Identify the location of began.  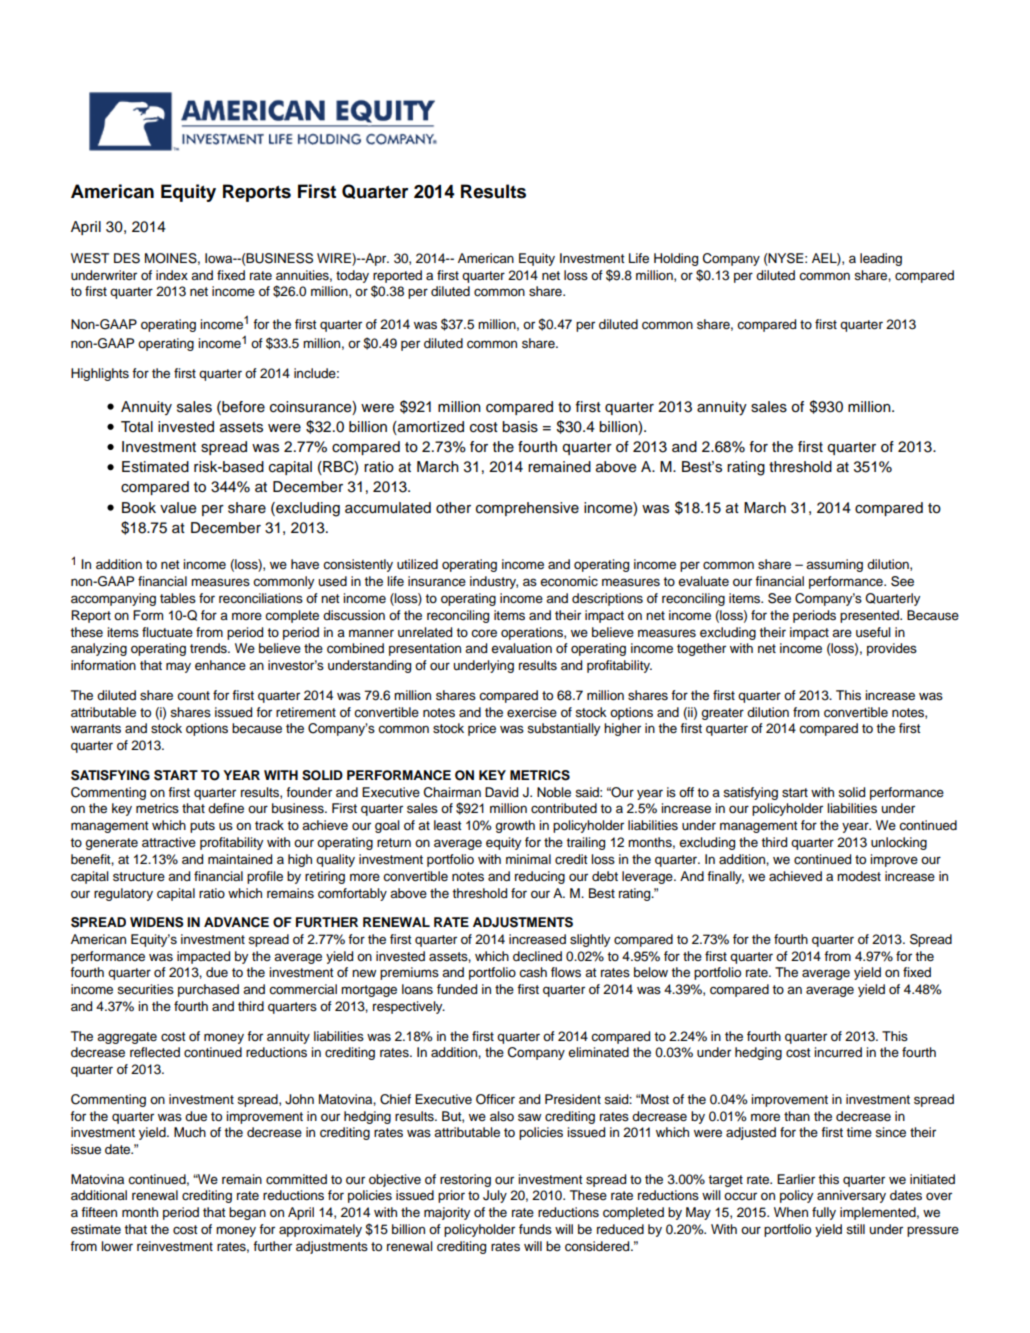
(247, 1213).
